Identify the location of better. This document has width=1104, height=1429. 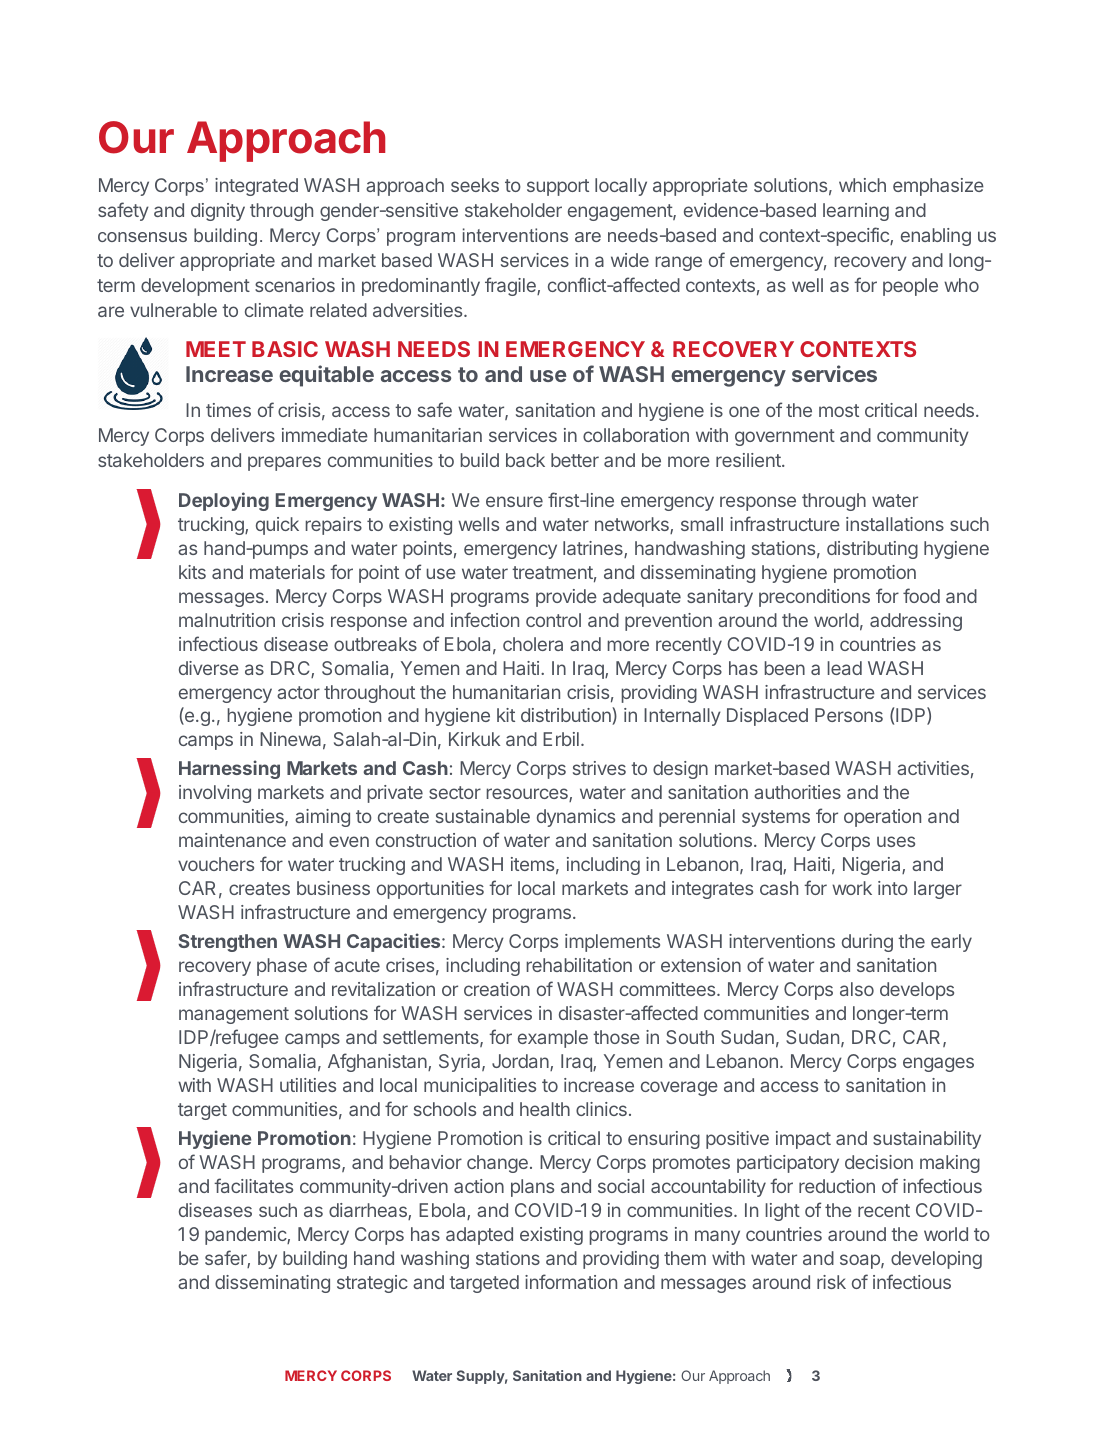
(575, 460).
